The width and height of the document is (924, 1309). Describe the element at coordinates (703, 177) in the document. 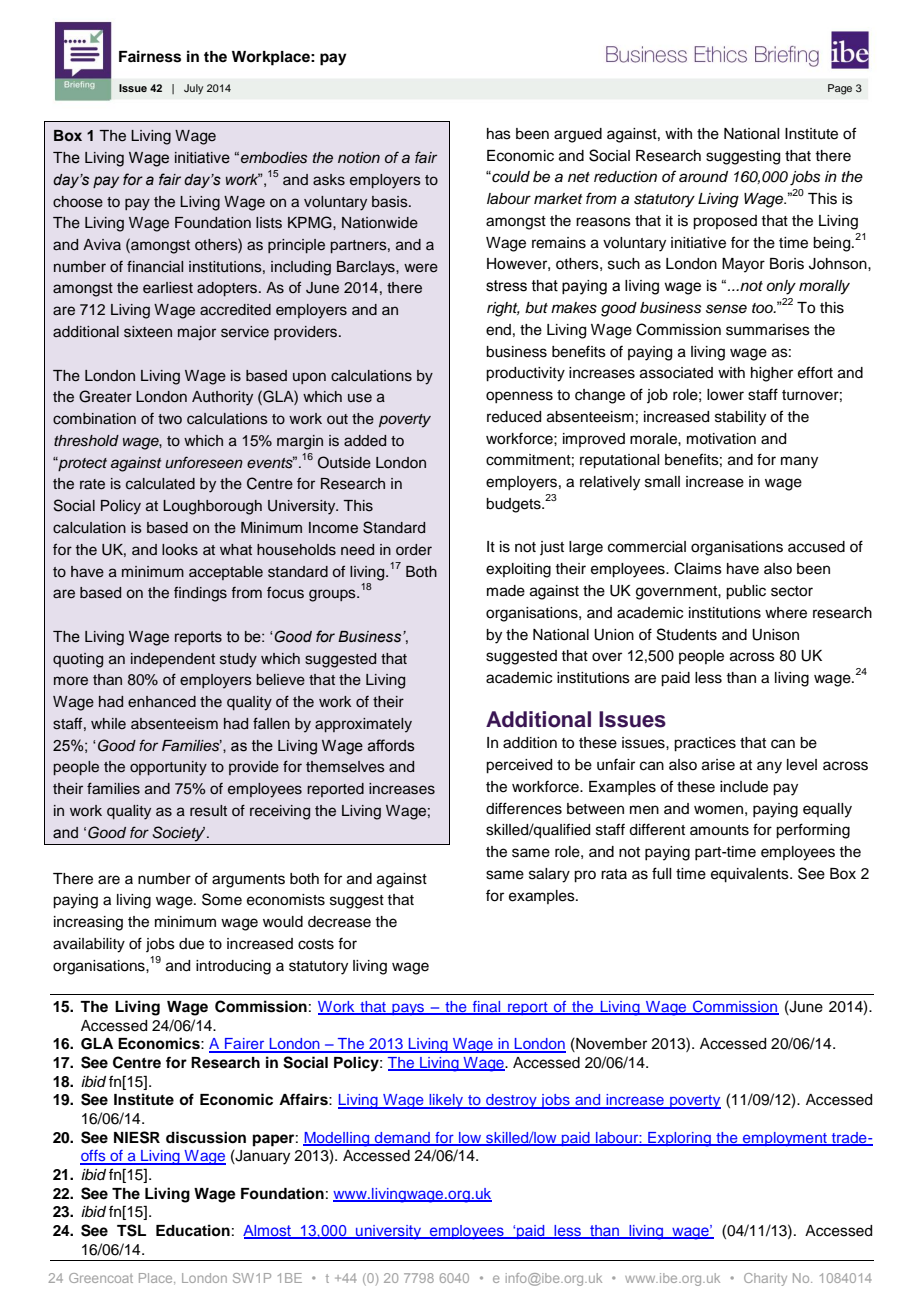

I see `around` at that location.
